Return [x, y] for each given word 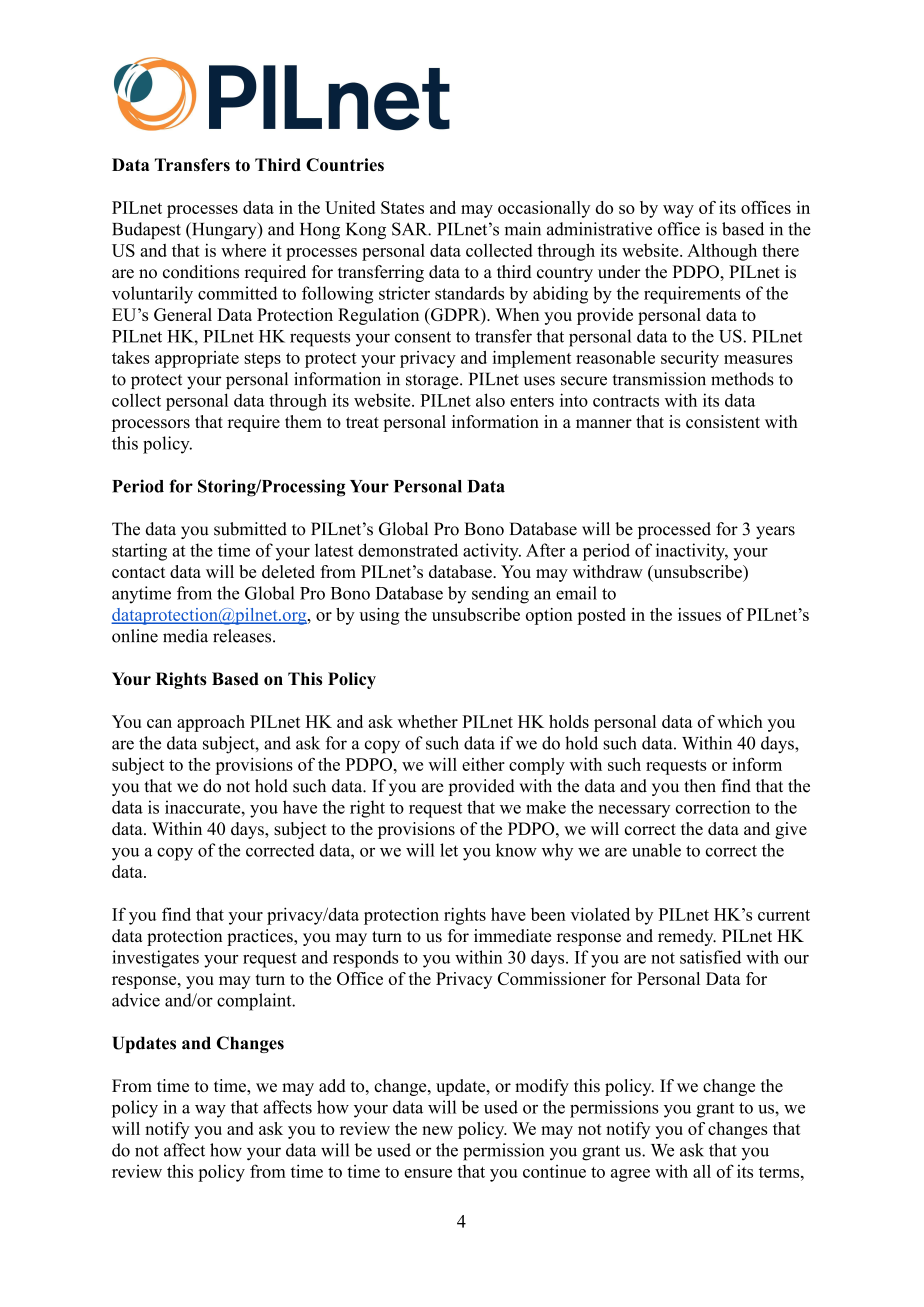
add [332, 1085]
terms [779, 1172]
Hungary [224, 230]
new [437, 1130]
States [402, 207]
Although [722, 252]
